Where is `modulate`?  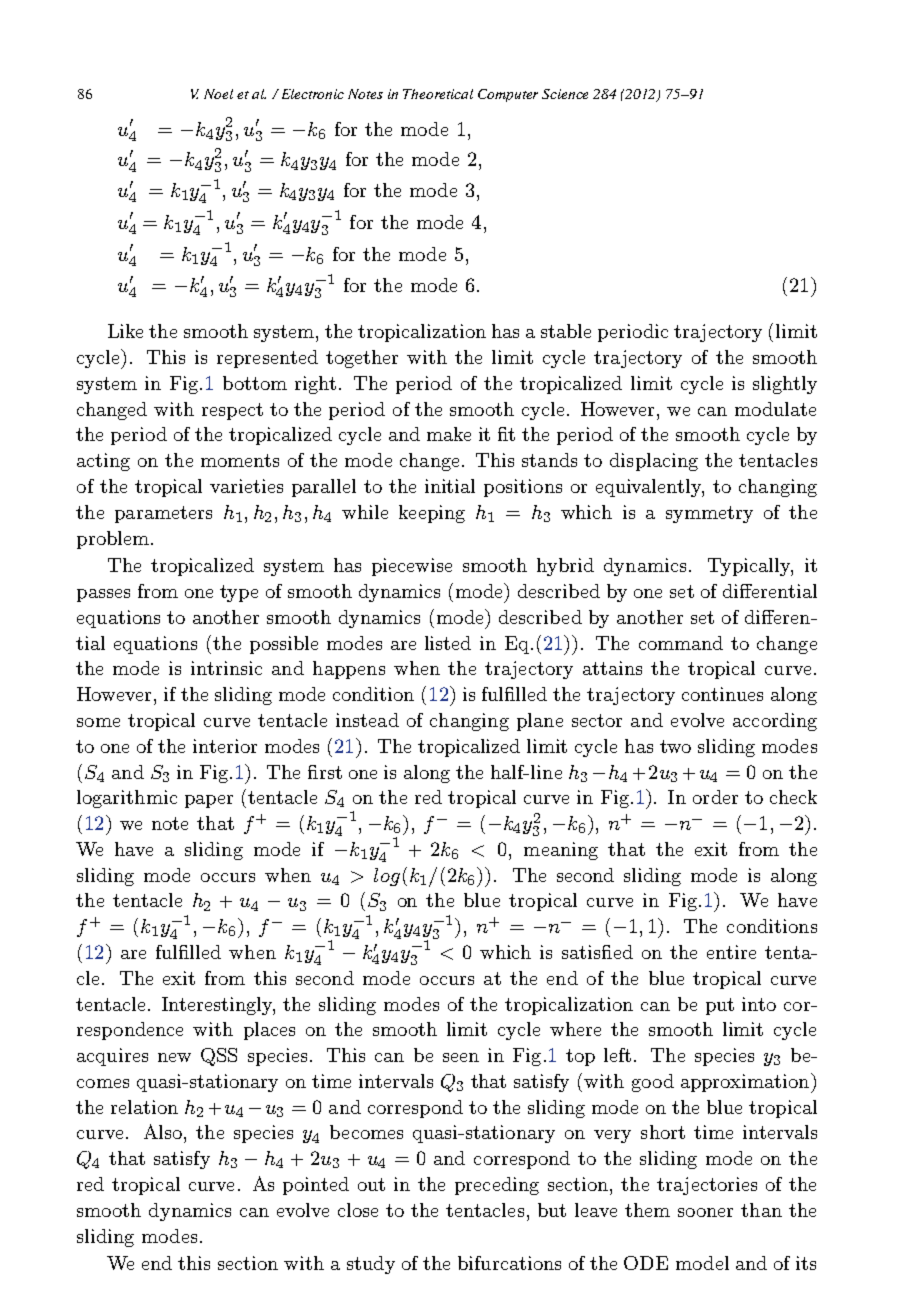
modulate is located at coordinates (775, 409).
